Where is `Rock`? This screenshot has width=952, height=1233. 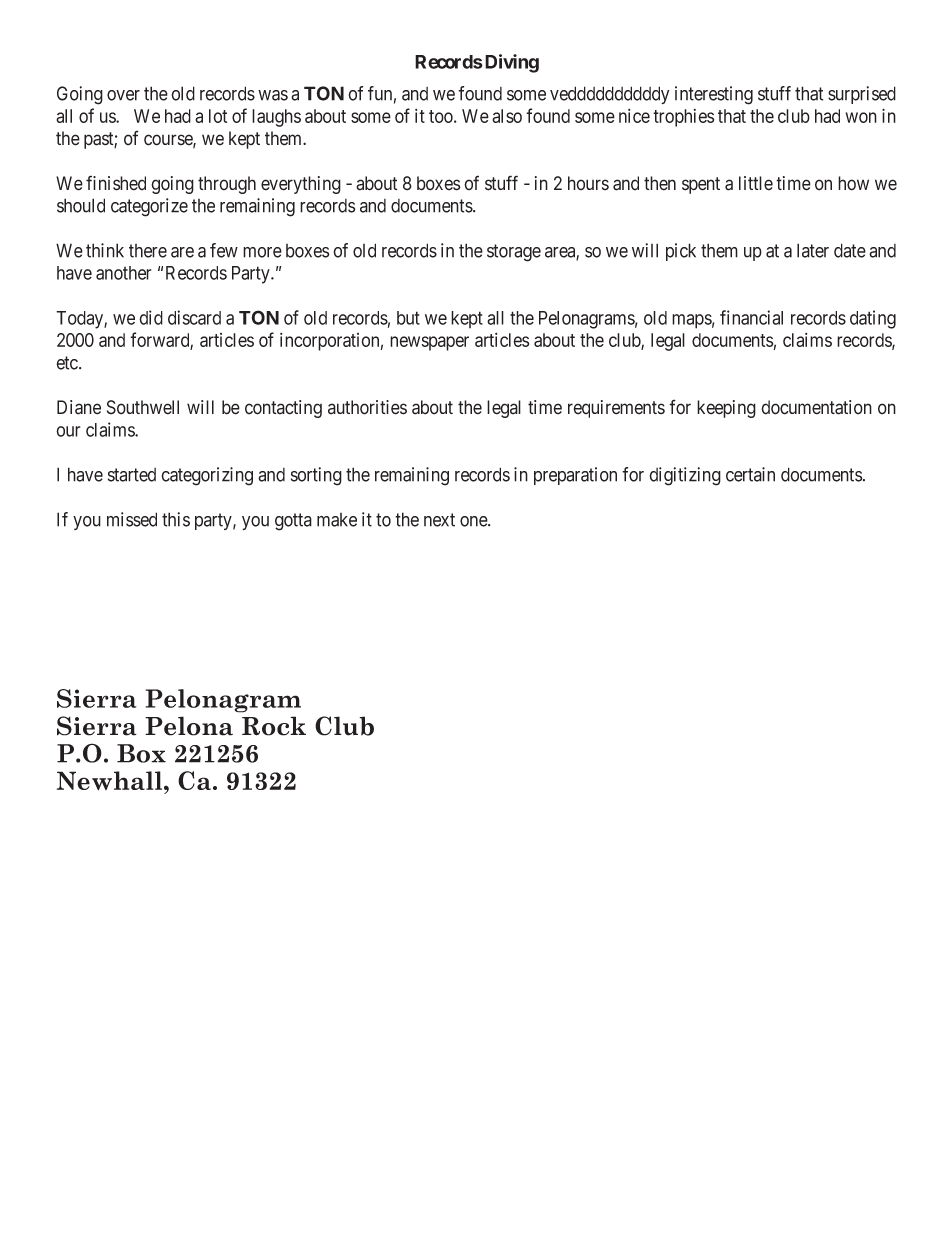 Rock is located at coordinates (274, 726).
